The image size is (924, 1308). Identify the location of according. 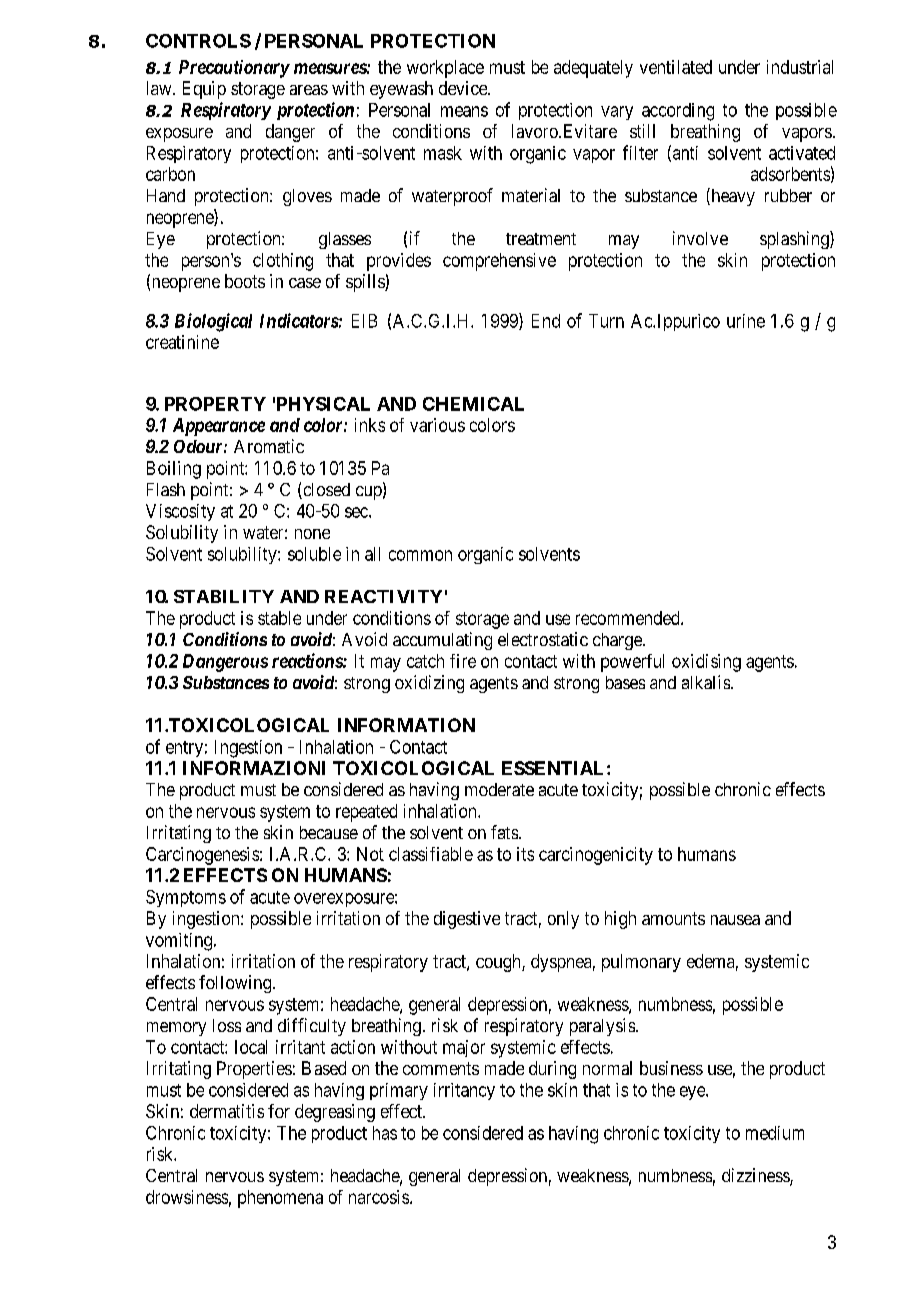
(678, 112).
